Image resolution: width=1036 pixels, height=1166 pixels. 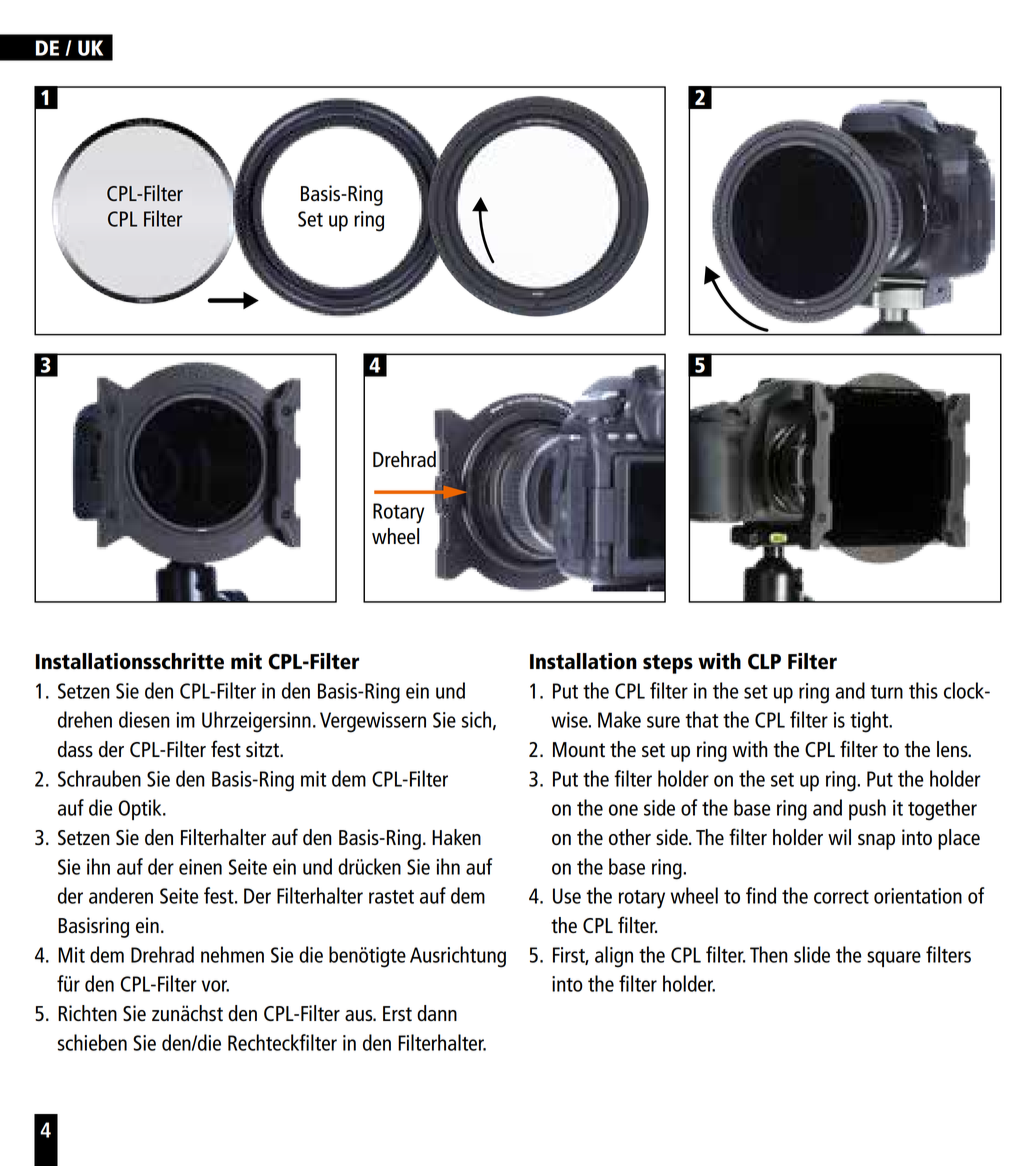 What do you see at coordinates (437, 1013) in the screenshot?
I see `dann` at bounding box center [437, 1013].
